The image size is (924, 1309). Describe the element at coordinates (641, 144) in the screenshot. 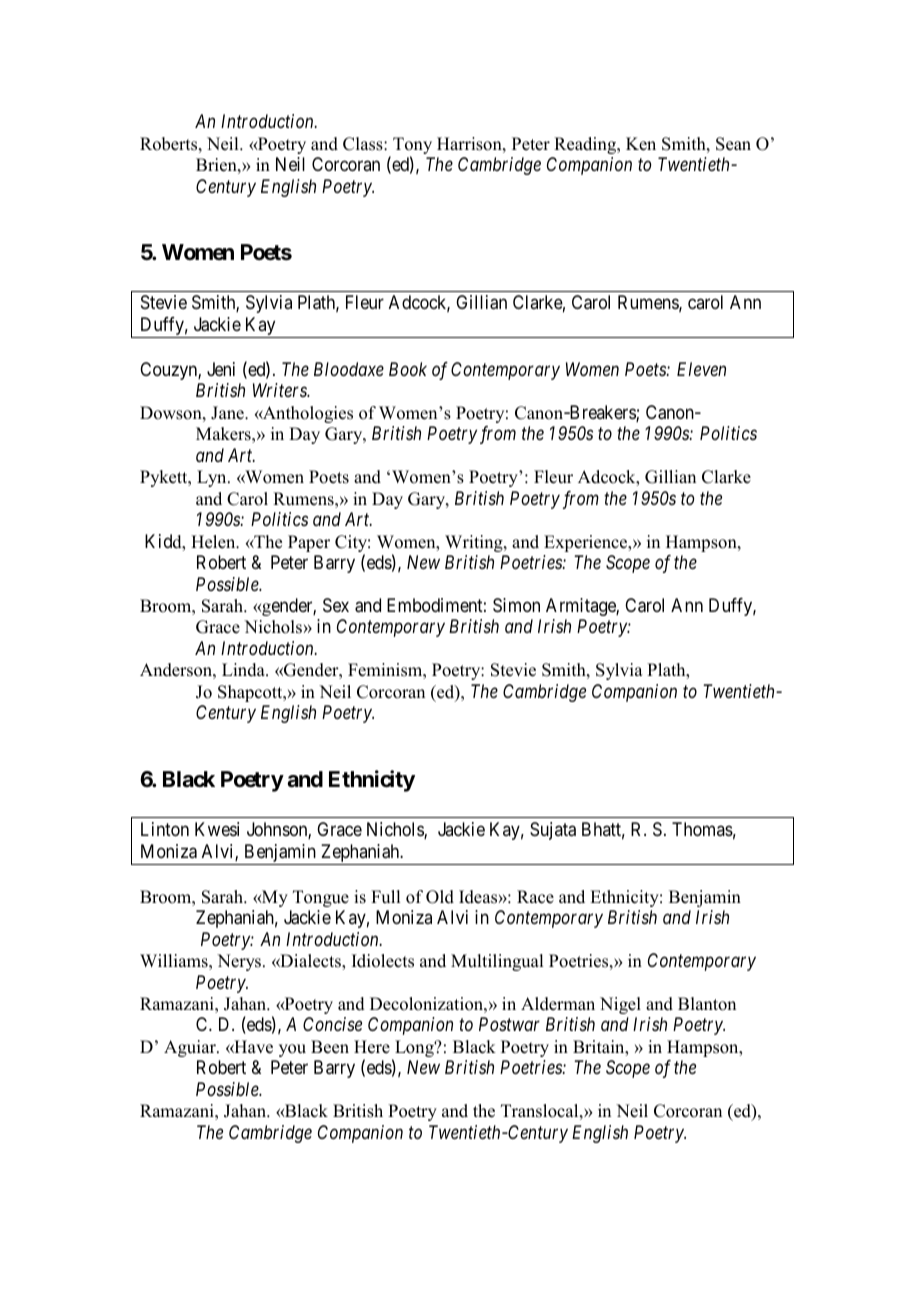

I see `Ken` at that location.
